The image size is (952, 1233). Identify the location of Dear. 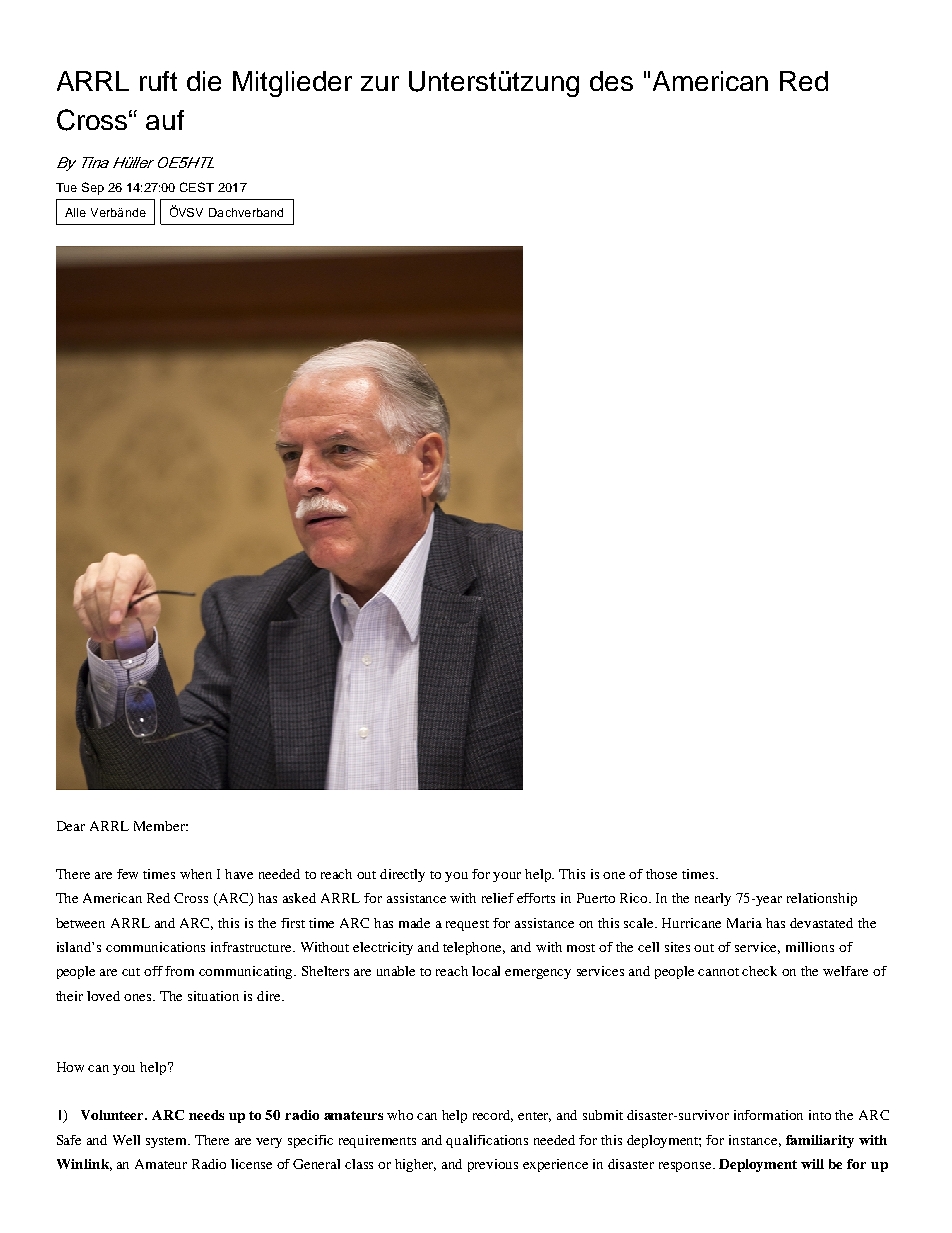
(71, 826).
